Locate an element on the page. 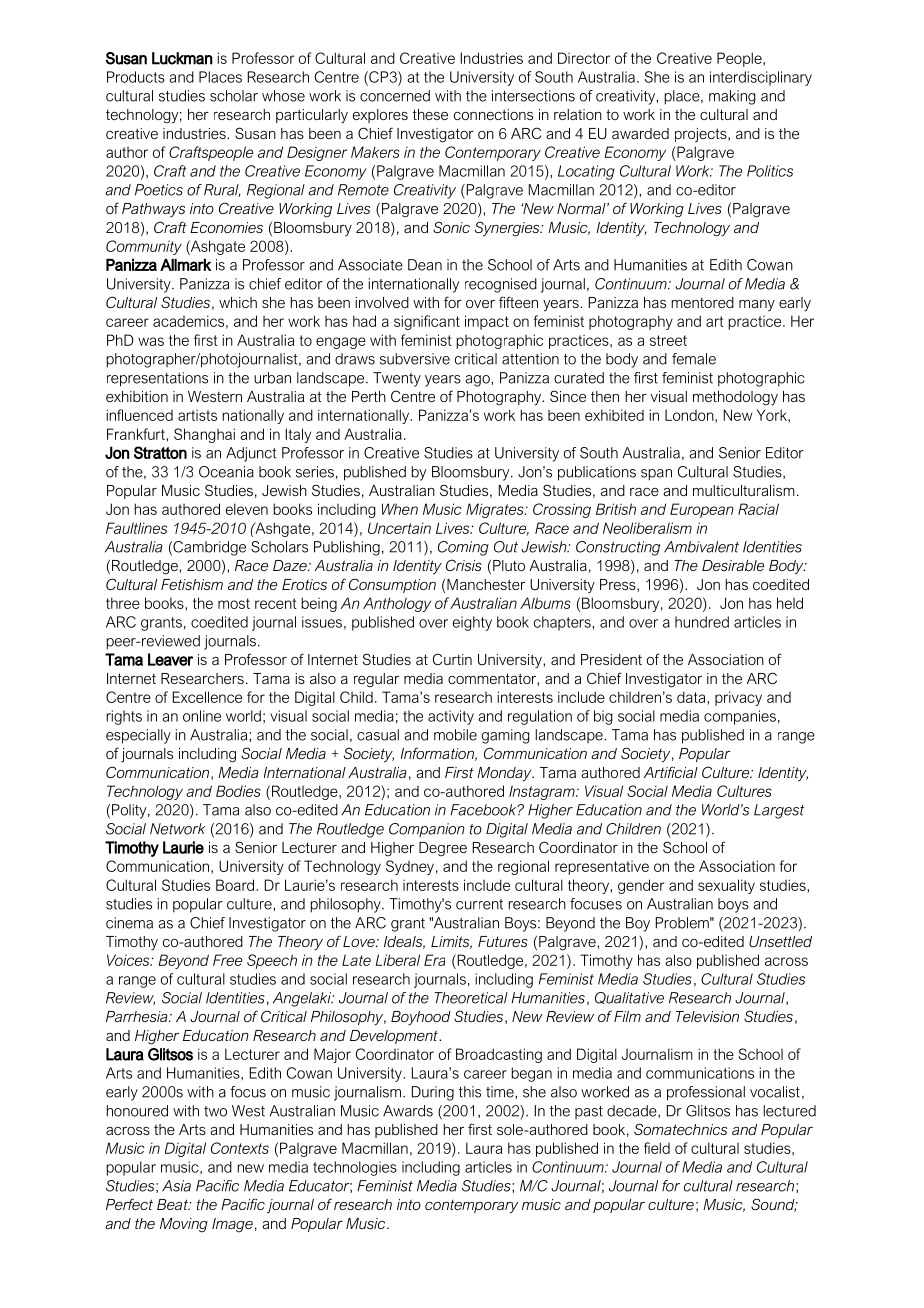 Image resolution: width=924 pixels, height=1308 pixels. Asia is located at coordinates (176, 1186).
